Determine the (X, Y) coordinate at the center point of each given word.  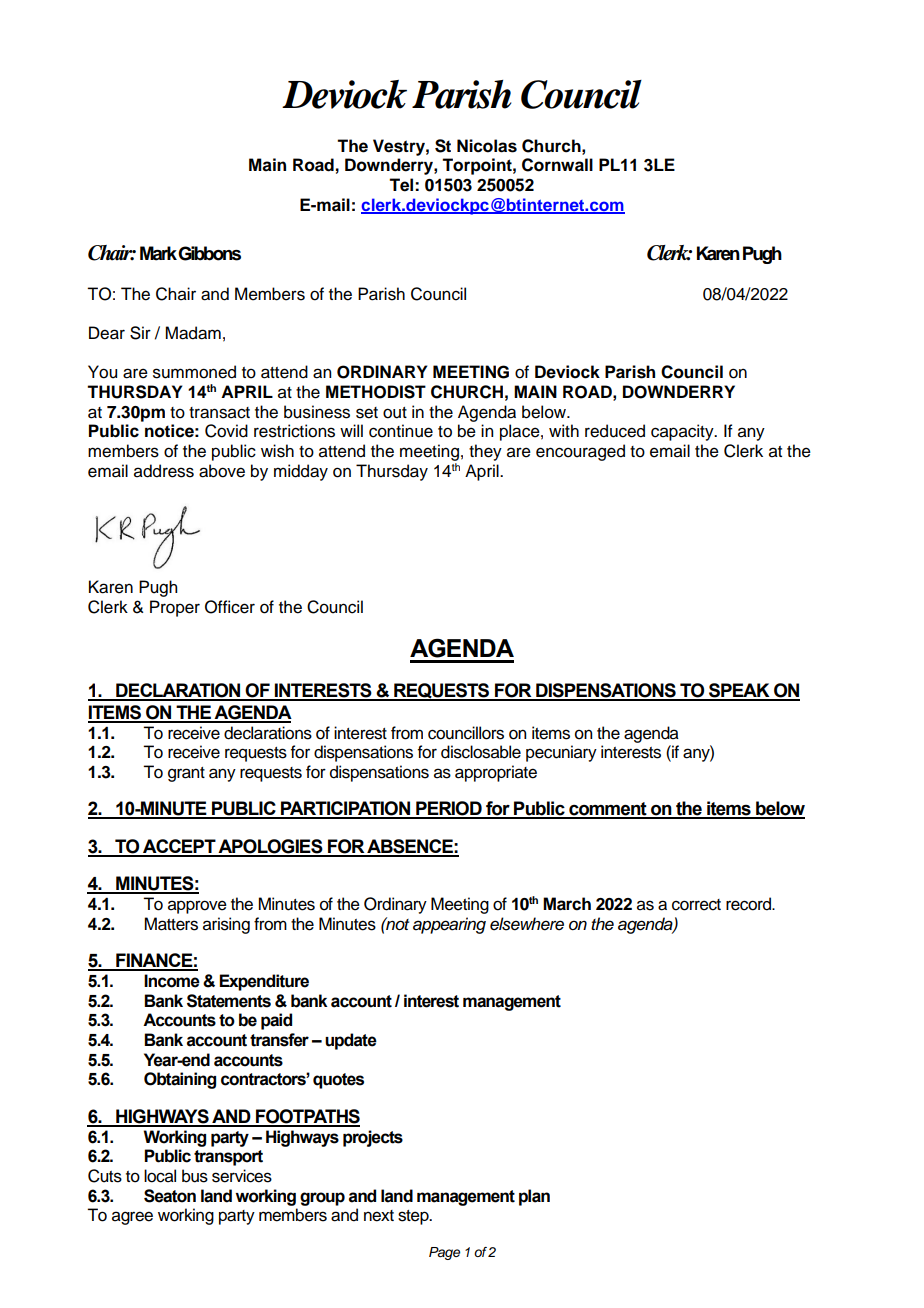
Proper (175, 608)
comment (608, 810)
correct (696, 905)
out (395, 413)
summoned (194, 372)
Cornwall (557, 165)
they (485, 452)
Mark (158, 253)
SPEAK (739, 691)
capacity (683, 432)
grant (186, 774)
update (351, 1041)
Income (172, 981)
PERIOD (449, 809)
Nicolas (487, 146)
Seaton (170, 1196)
